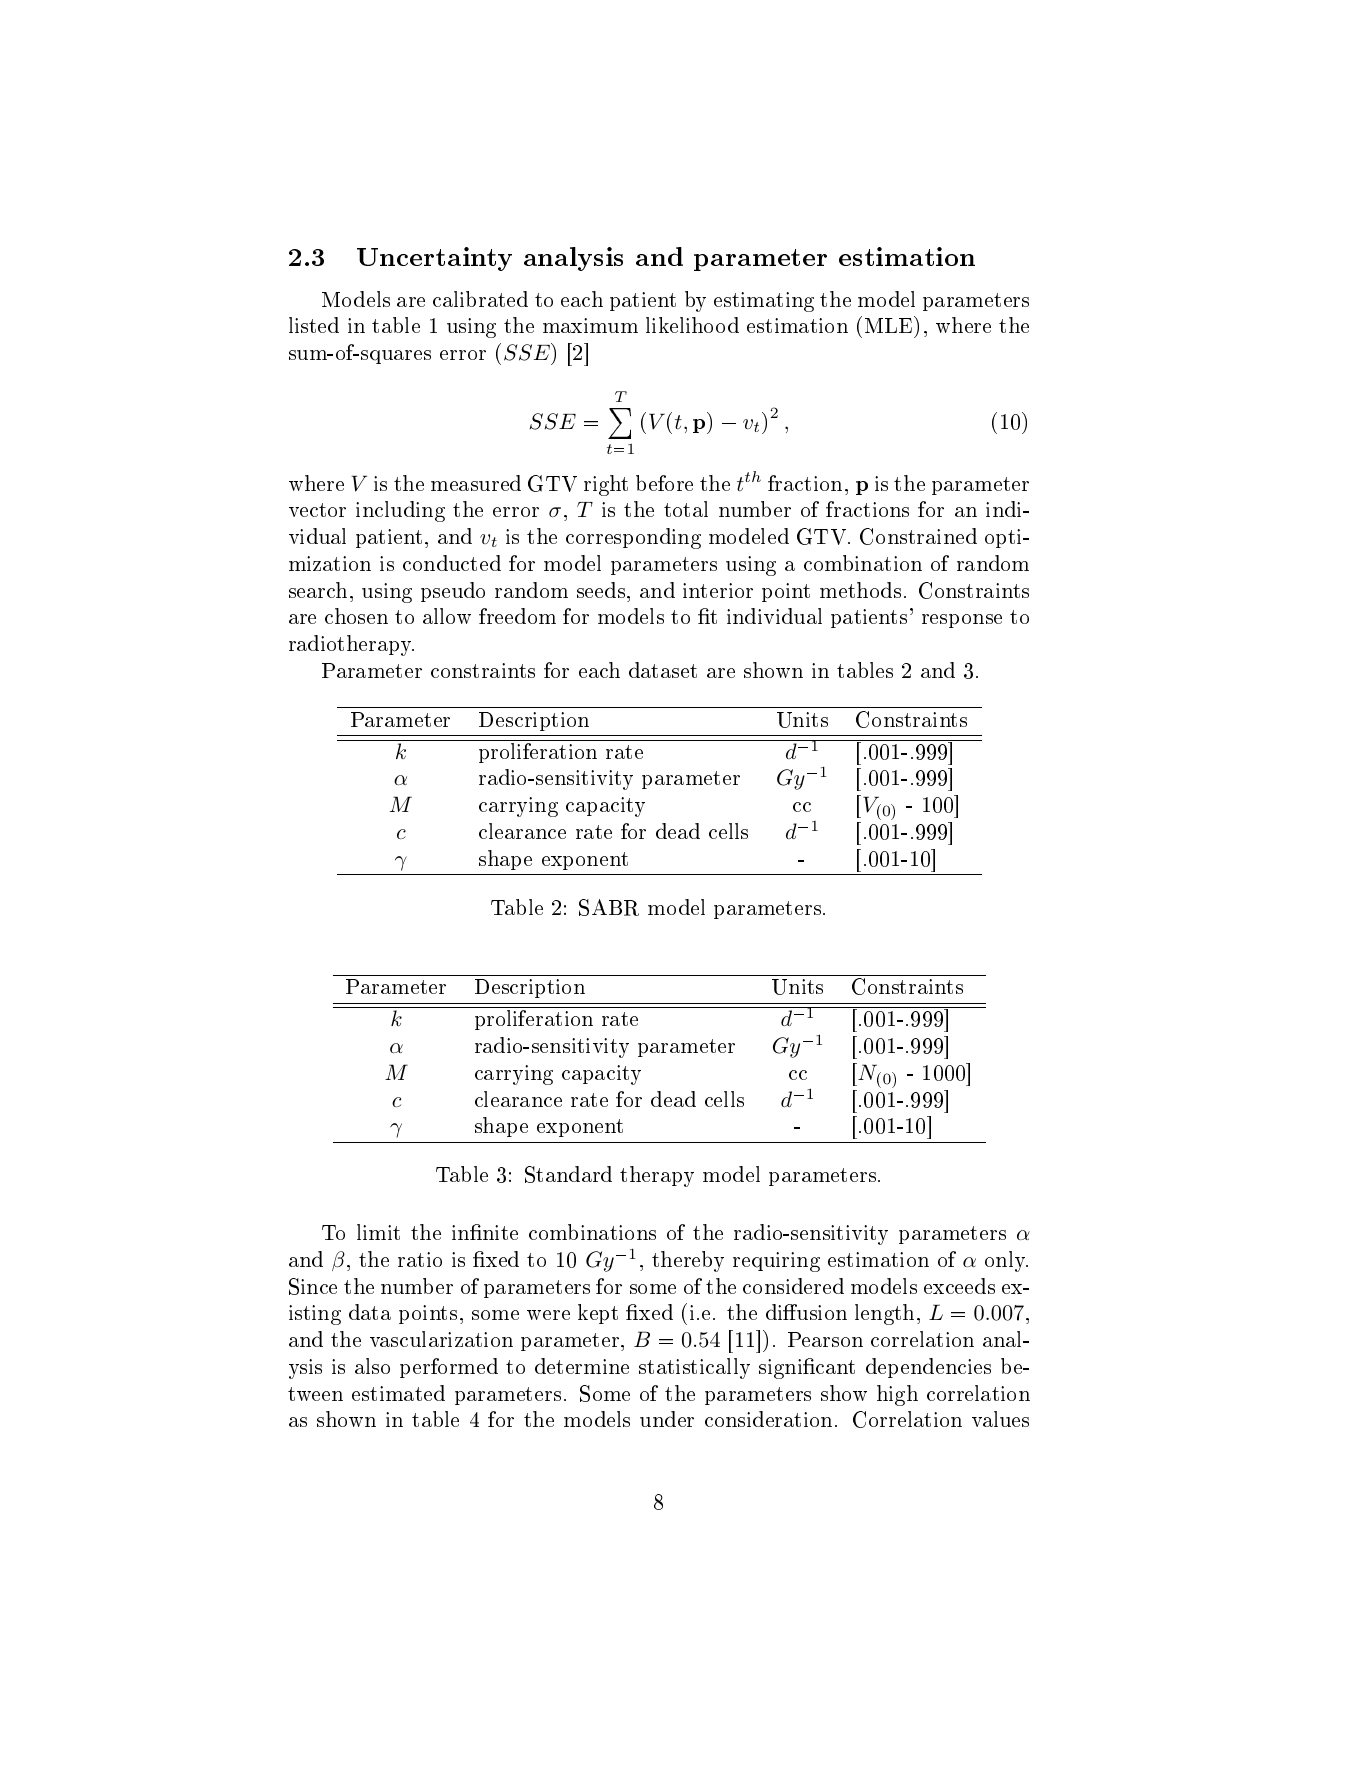 The height and width of the document is (1773, 1370). Describe the element at coordinates (692, 325) in the document. I see `likelihood` at that location.
